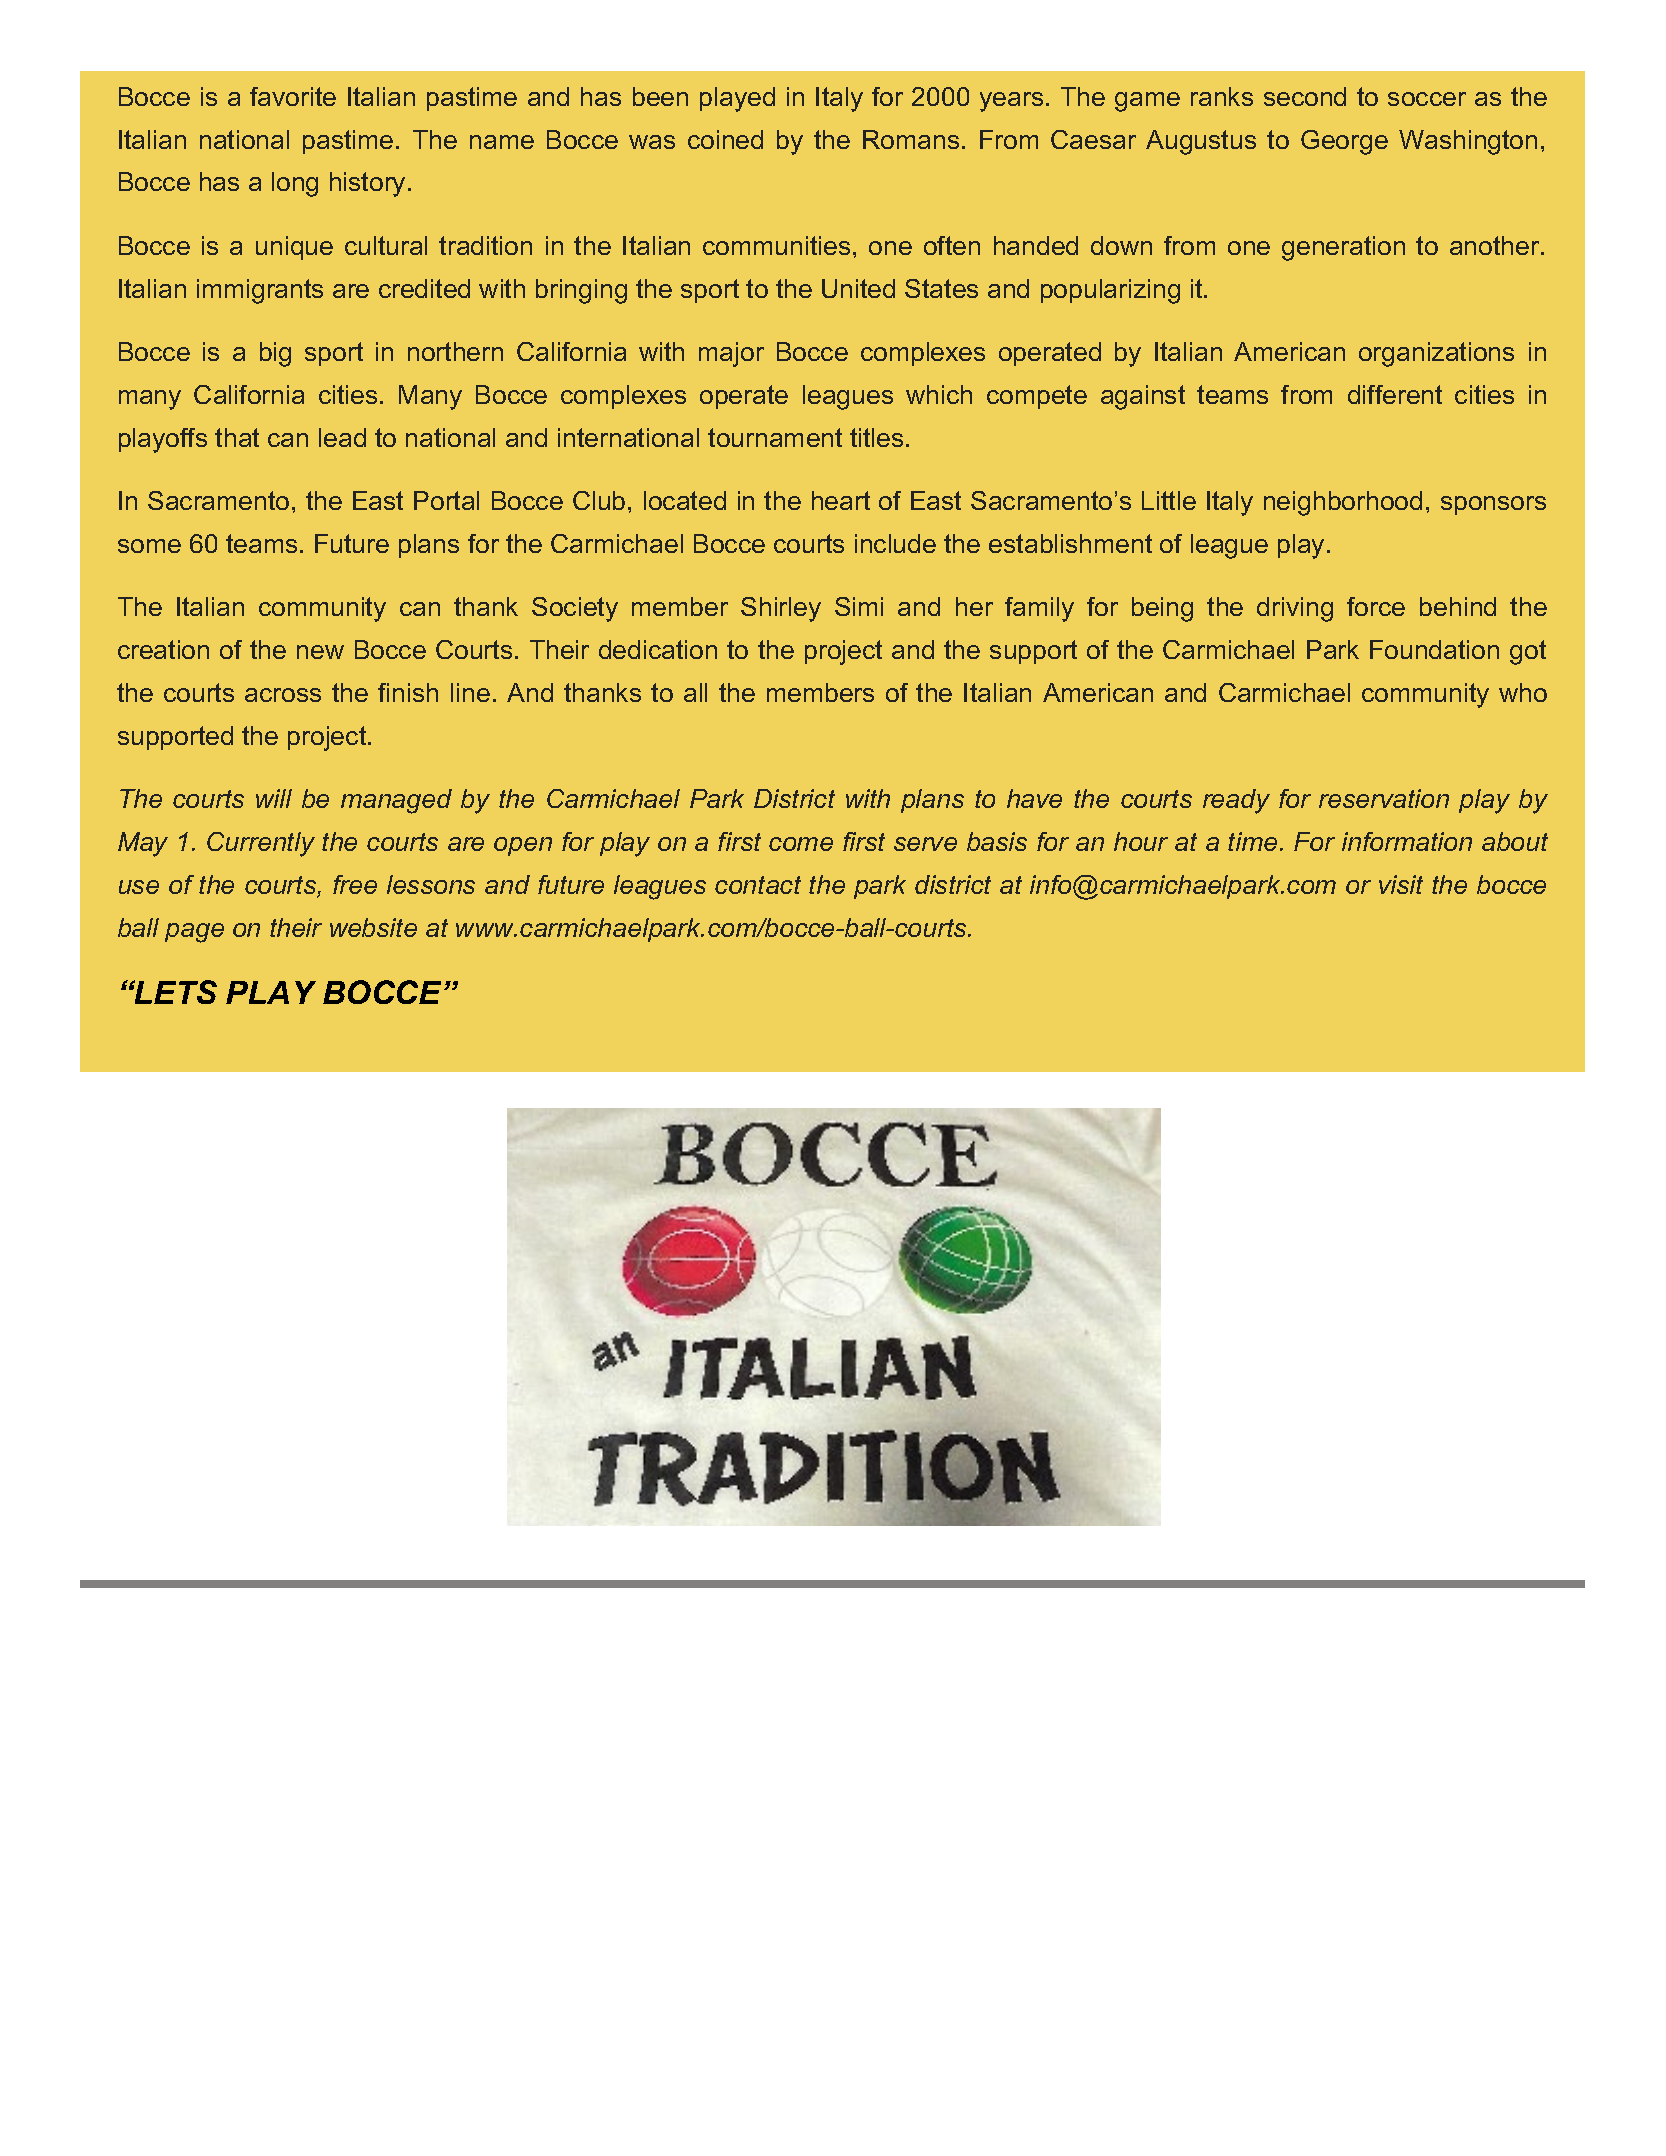  What do you see at coordinates (355, 884) in the image?
I see `free` at bounding box center [355, 884].
